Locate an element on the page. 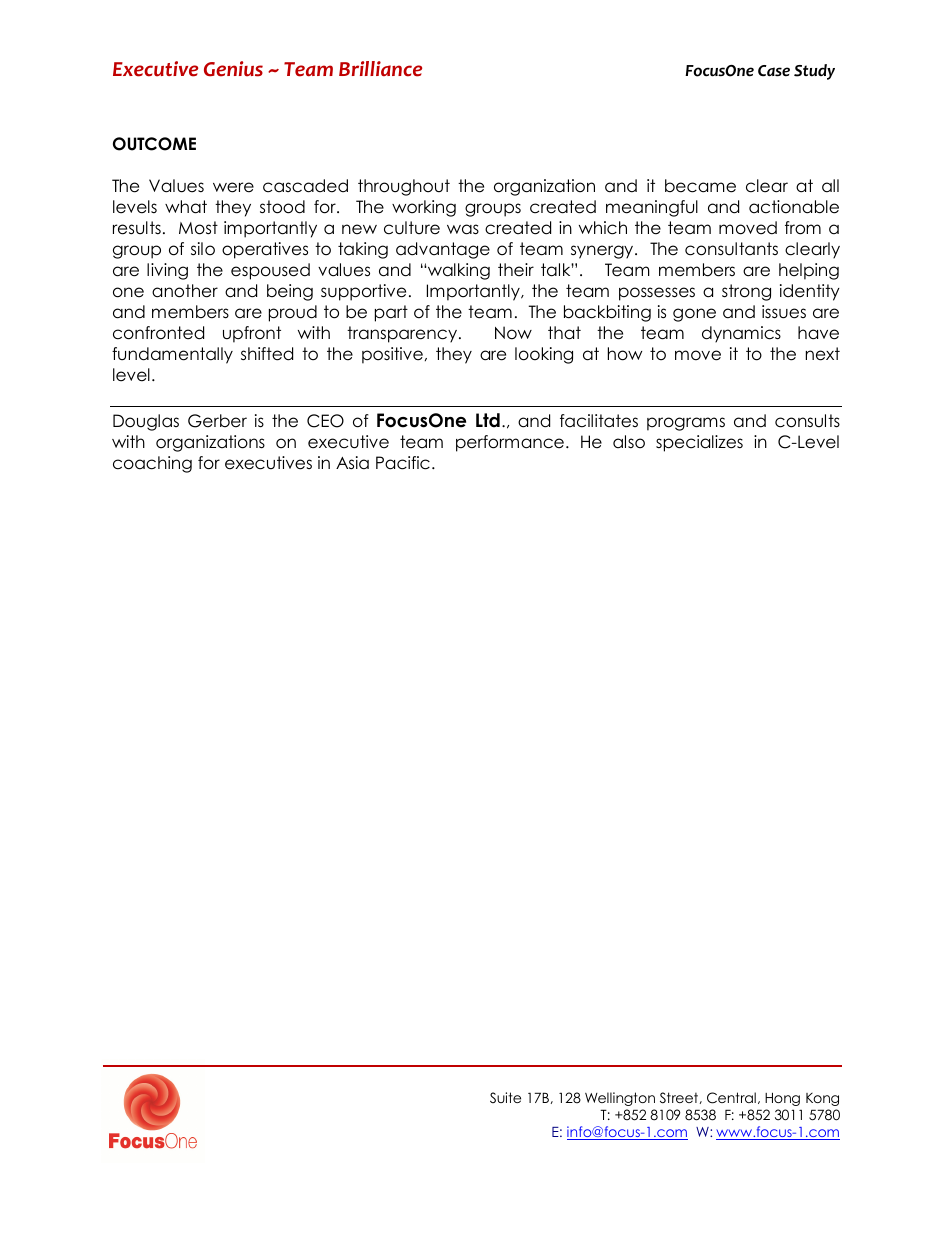 The width and height of the document is (952, 1233). dynamics is located at coordinates (741, 334).
